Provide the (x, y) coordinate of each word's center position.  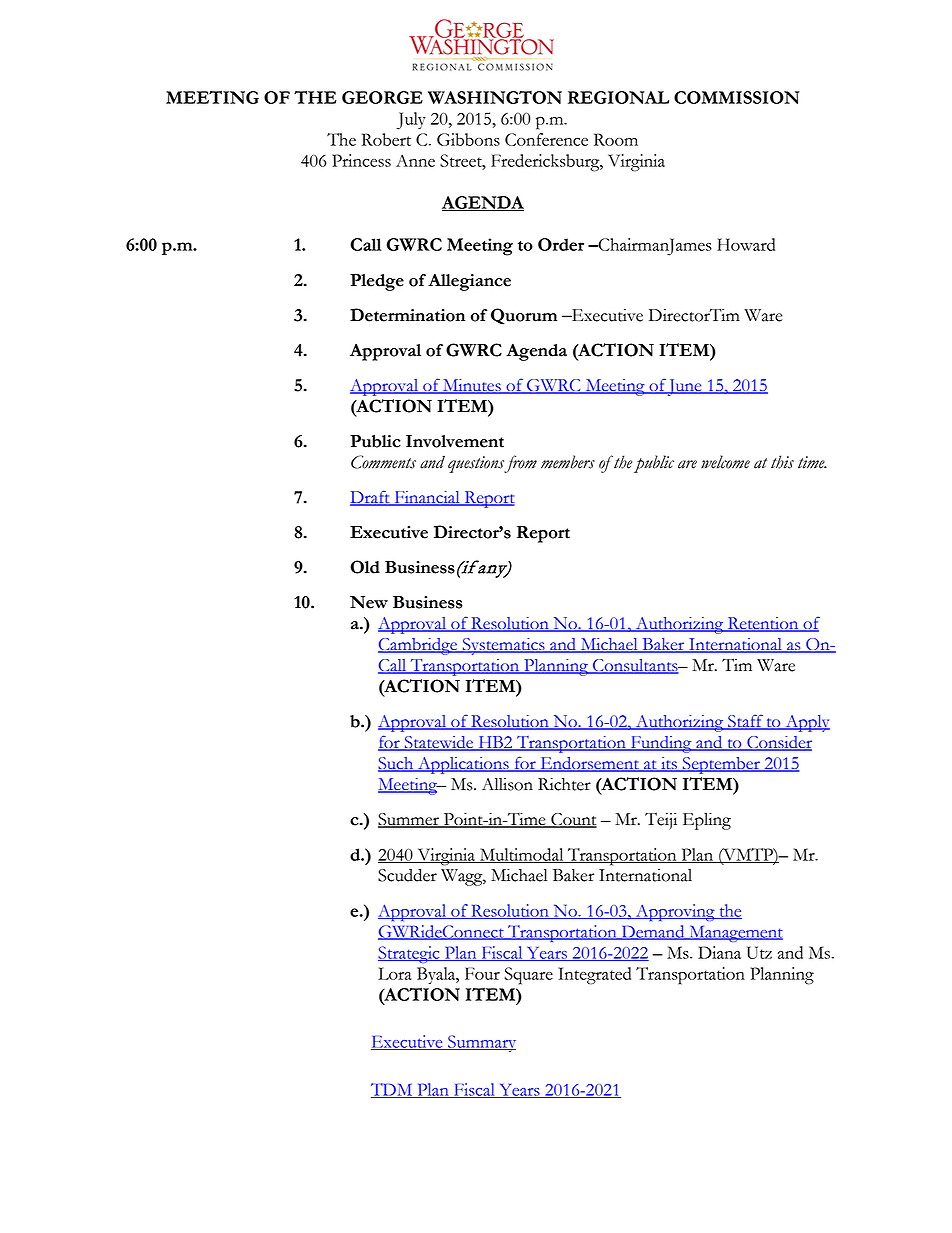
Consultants (635, 666)
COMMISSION (736, 97)
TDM (393, 1090)
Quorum (524, 316)
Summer (409, 820)
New (369, 602)
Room (616, 139)
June (685, 387)
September (721, 765)
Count (573, 820)
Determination (407, 315)
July (411, 121)
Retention (763, 624)
